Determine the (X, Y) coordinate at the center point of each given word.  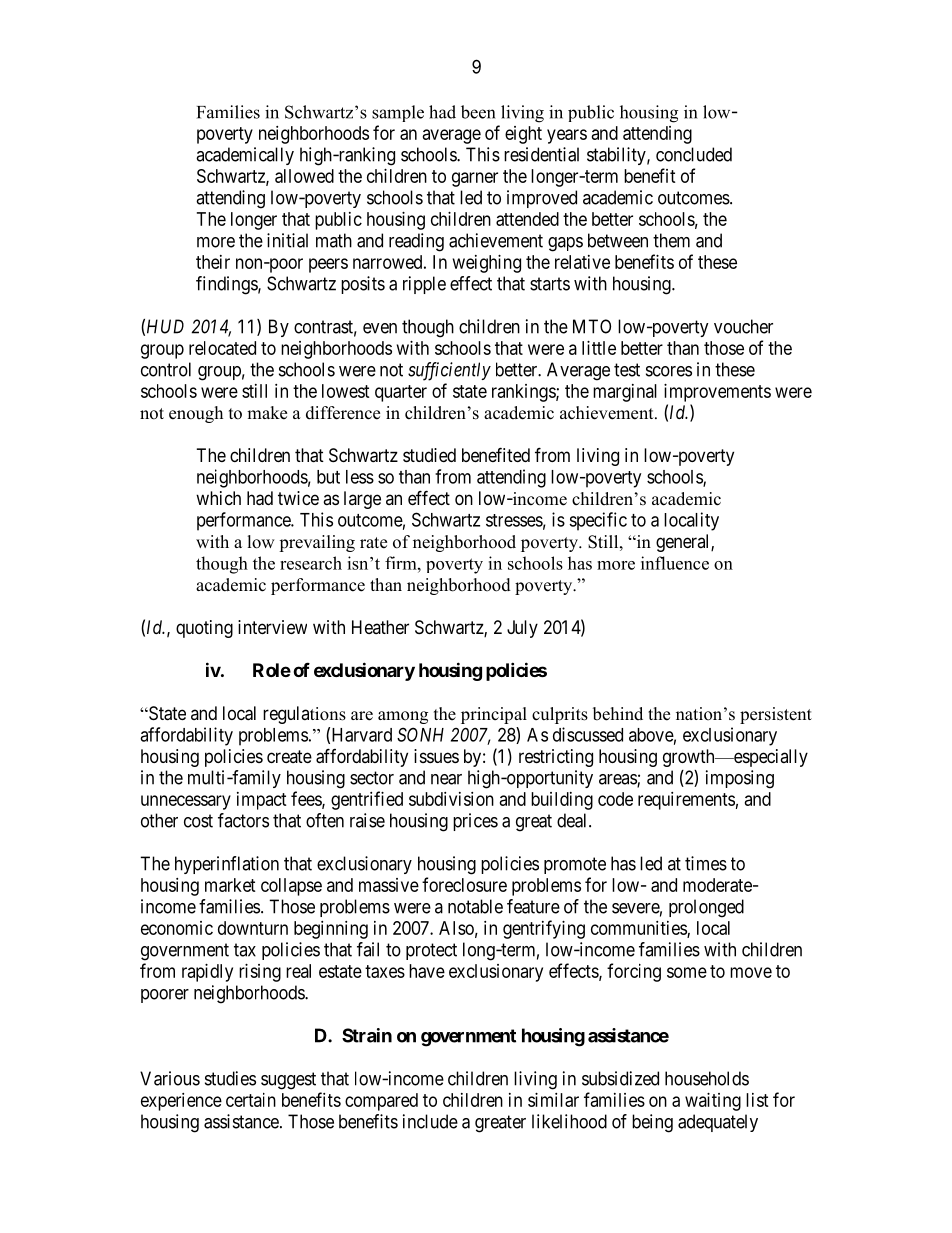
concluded (694, 154)
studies (230, 1078)
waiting (713, 1102)
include (430, 1121)
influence (675, 563)
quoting (204, 629)
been (478, 112)
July (522, 629)
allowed (304, 176)
